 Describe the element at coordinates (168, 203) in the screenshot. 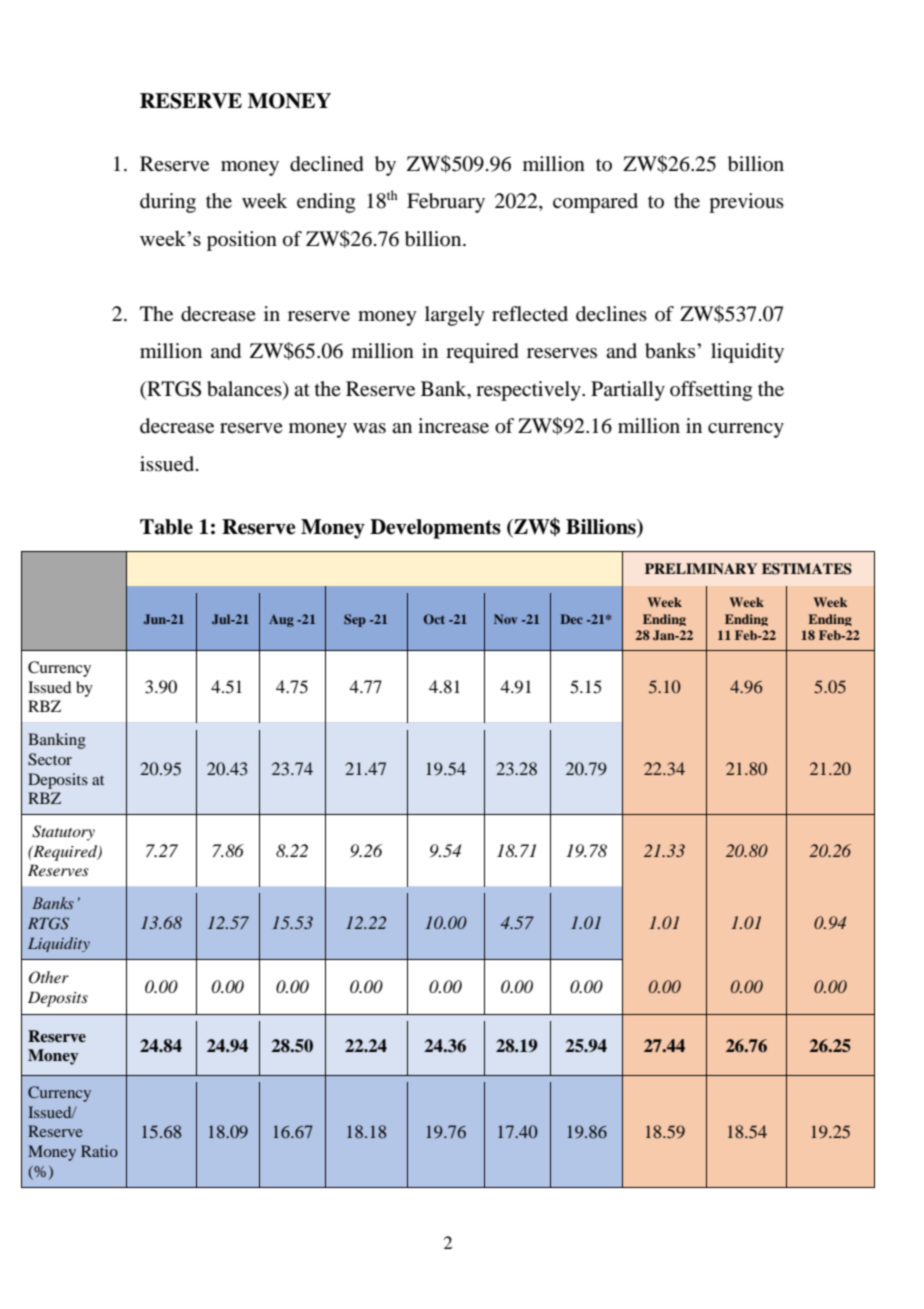

I see `during` at that location.
